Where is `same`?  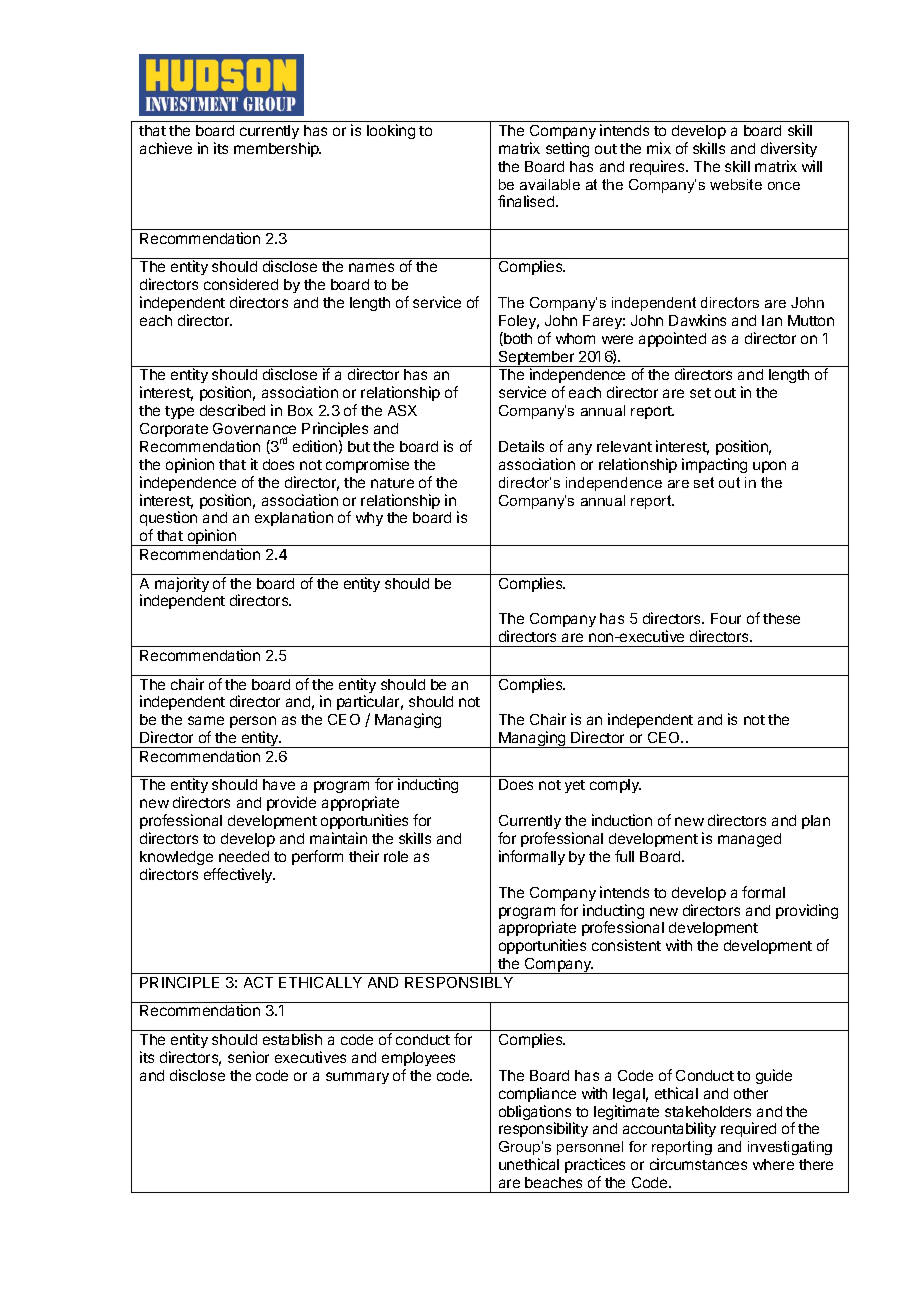 same is located at coordinates (206, 720).
